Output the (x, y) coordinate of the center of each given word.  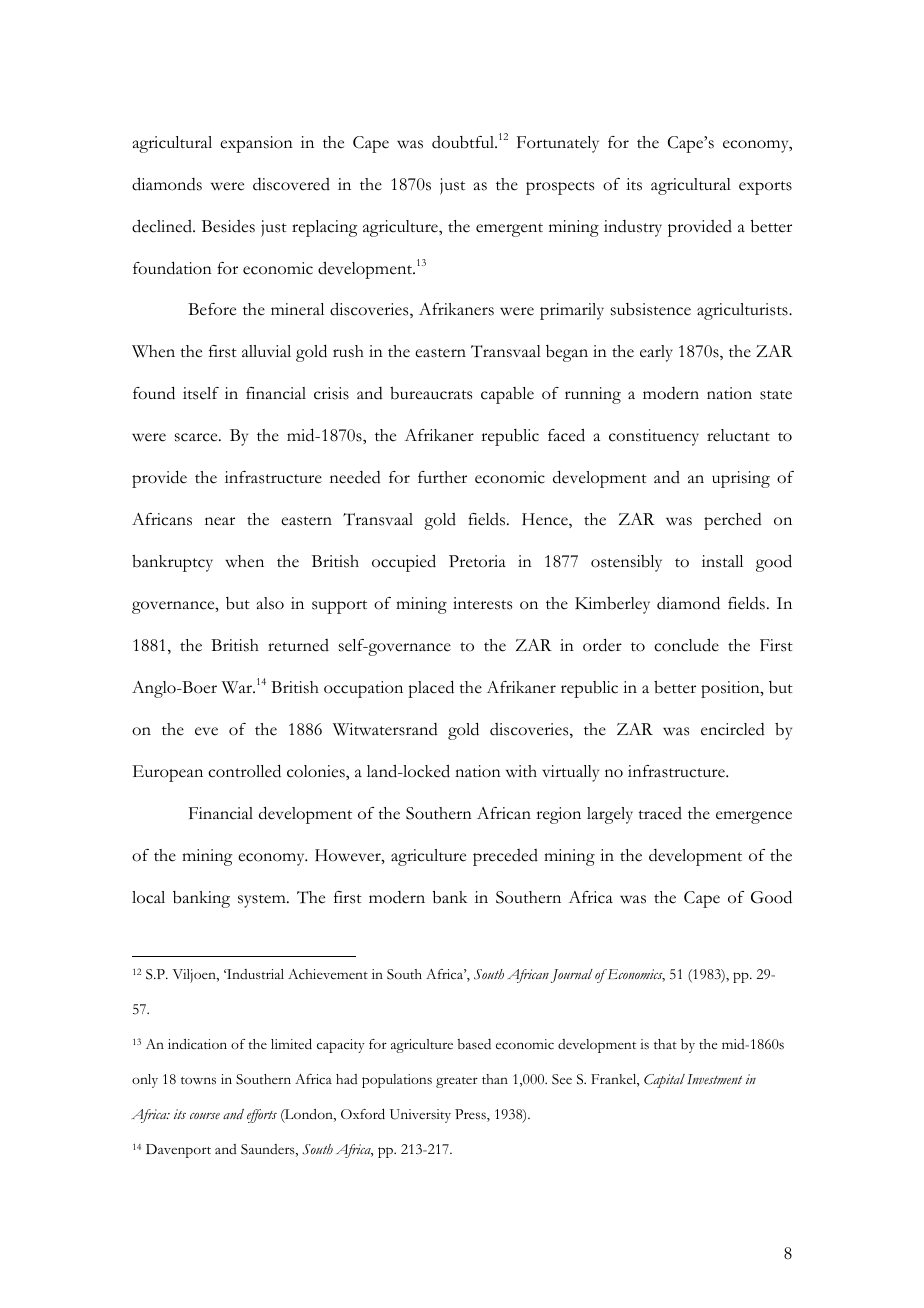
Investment (714, 1079)
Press (471, 1115)
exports (765, 188)
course (205, 1116)
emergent (509, 230)
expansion (256, 144)
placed (431, 689)
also (270, 603)
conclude (686, 645)
